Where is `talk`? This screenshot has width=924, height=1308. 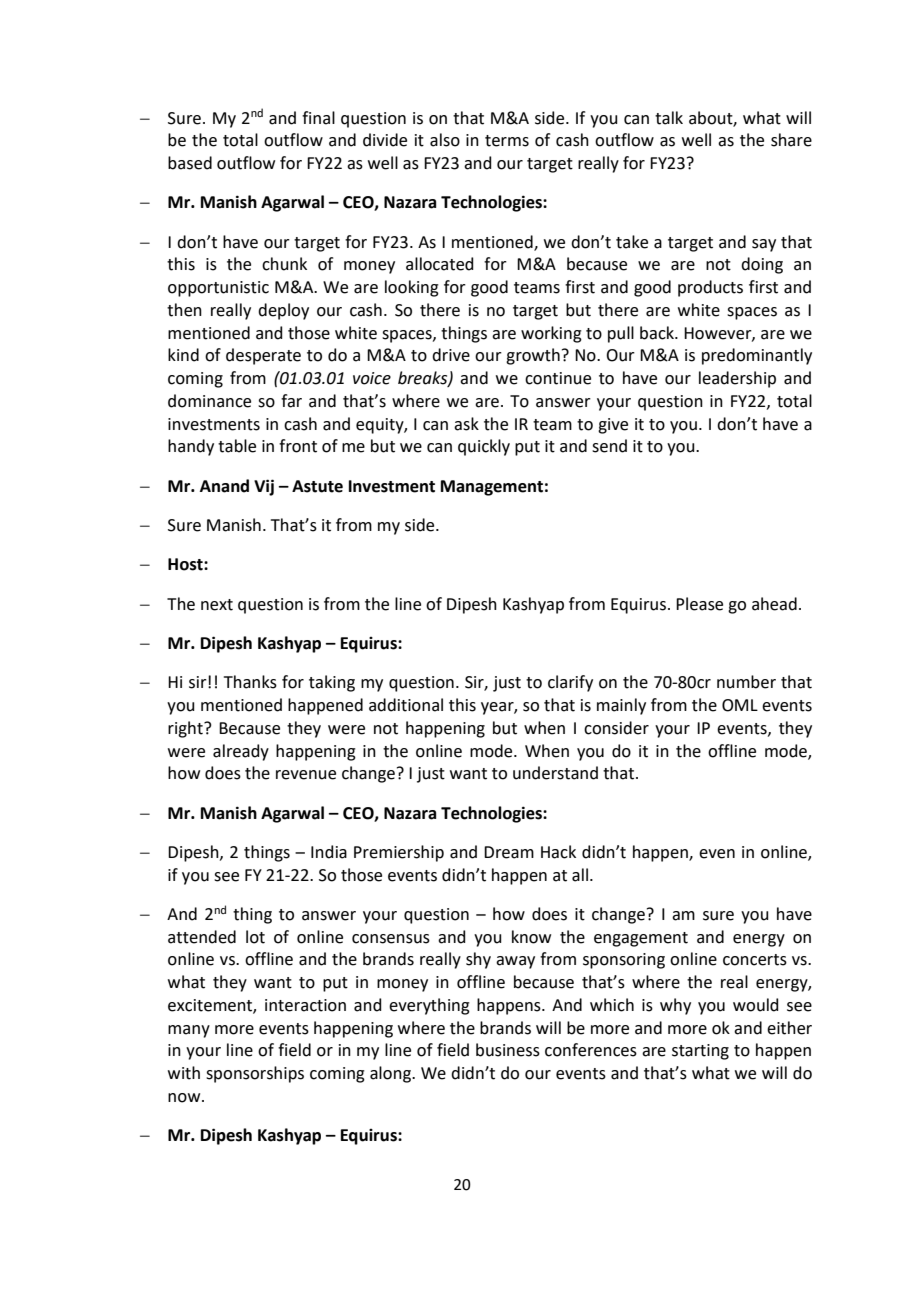
talk is located at coordinates (669, 118).
